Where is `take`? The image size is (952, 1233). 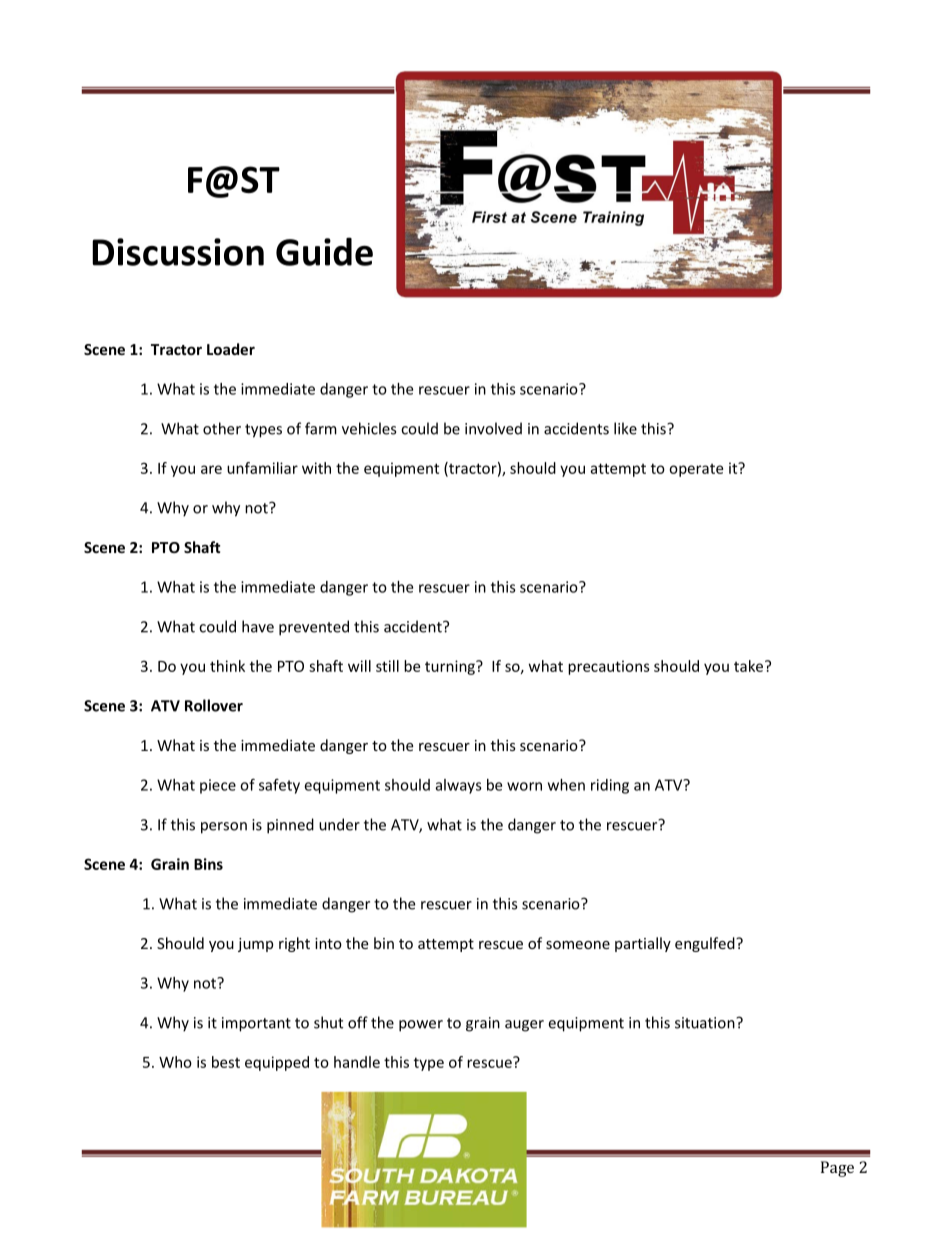 take is located at coordinates (750, 666).
